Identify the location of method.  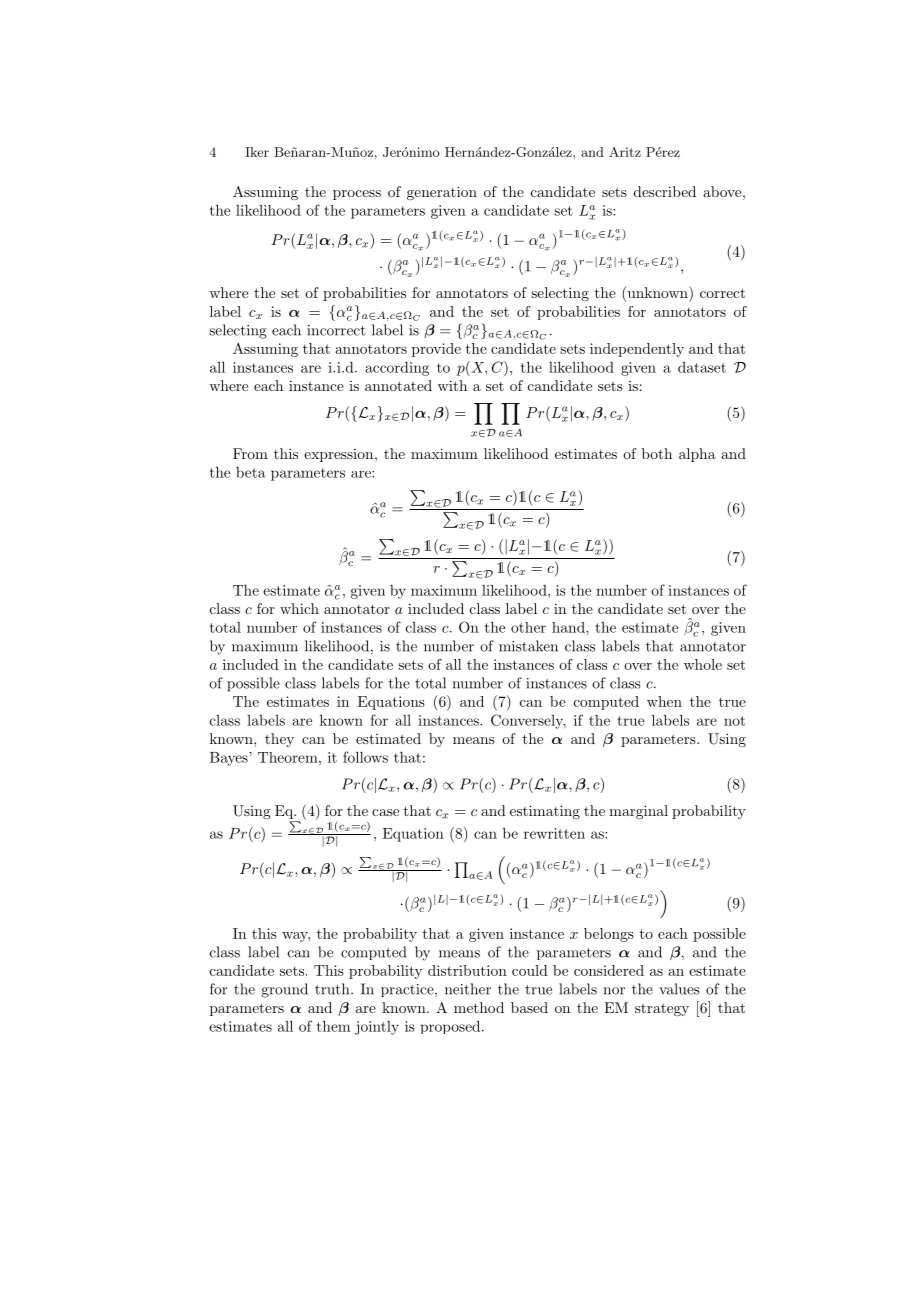
(479, 1007).
